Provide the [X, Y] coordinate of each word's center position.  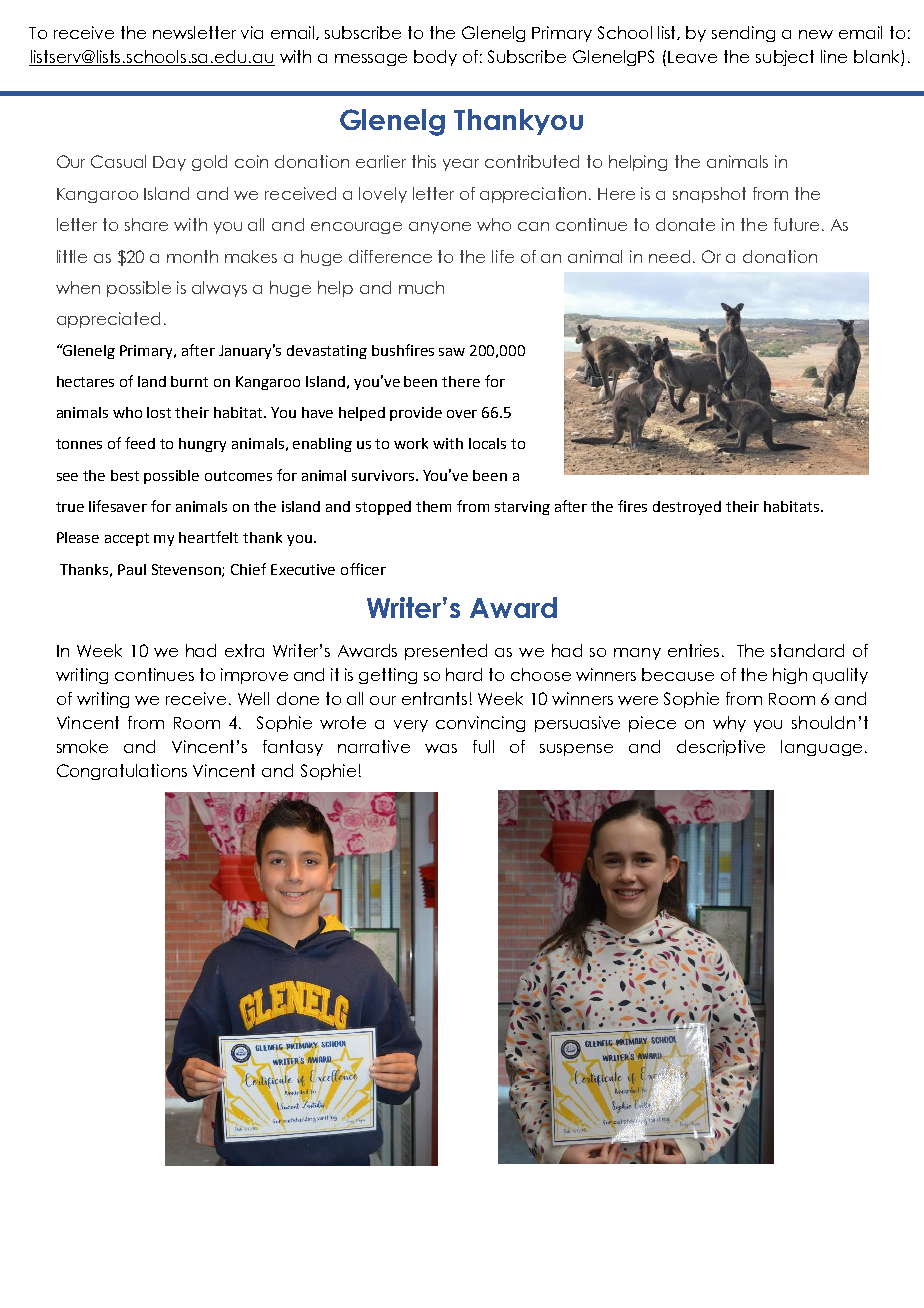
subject [785, 58]
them [433, 506]
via [252, 32]
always [219, 289]
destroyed [687, 508]
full [483, 746]
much [421, 287]
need [669, 256]
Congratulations [122, 772]
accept [127, 539]
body [435, 58]
